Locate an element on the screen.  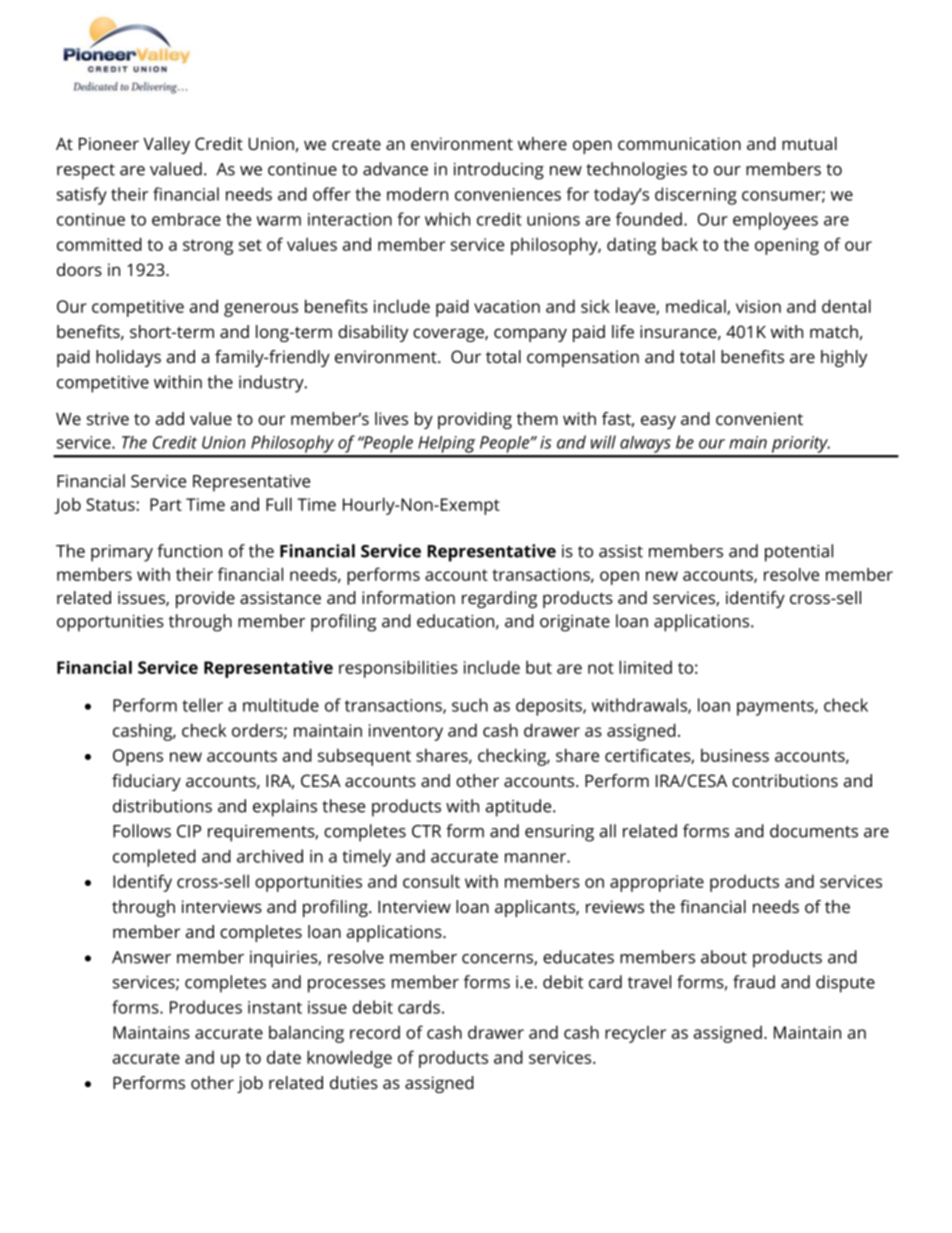
business is located at coordinates (735, 755).
